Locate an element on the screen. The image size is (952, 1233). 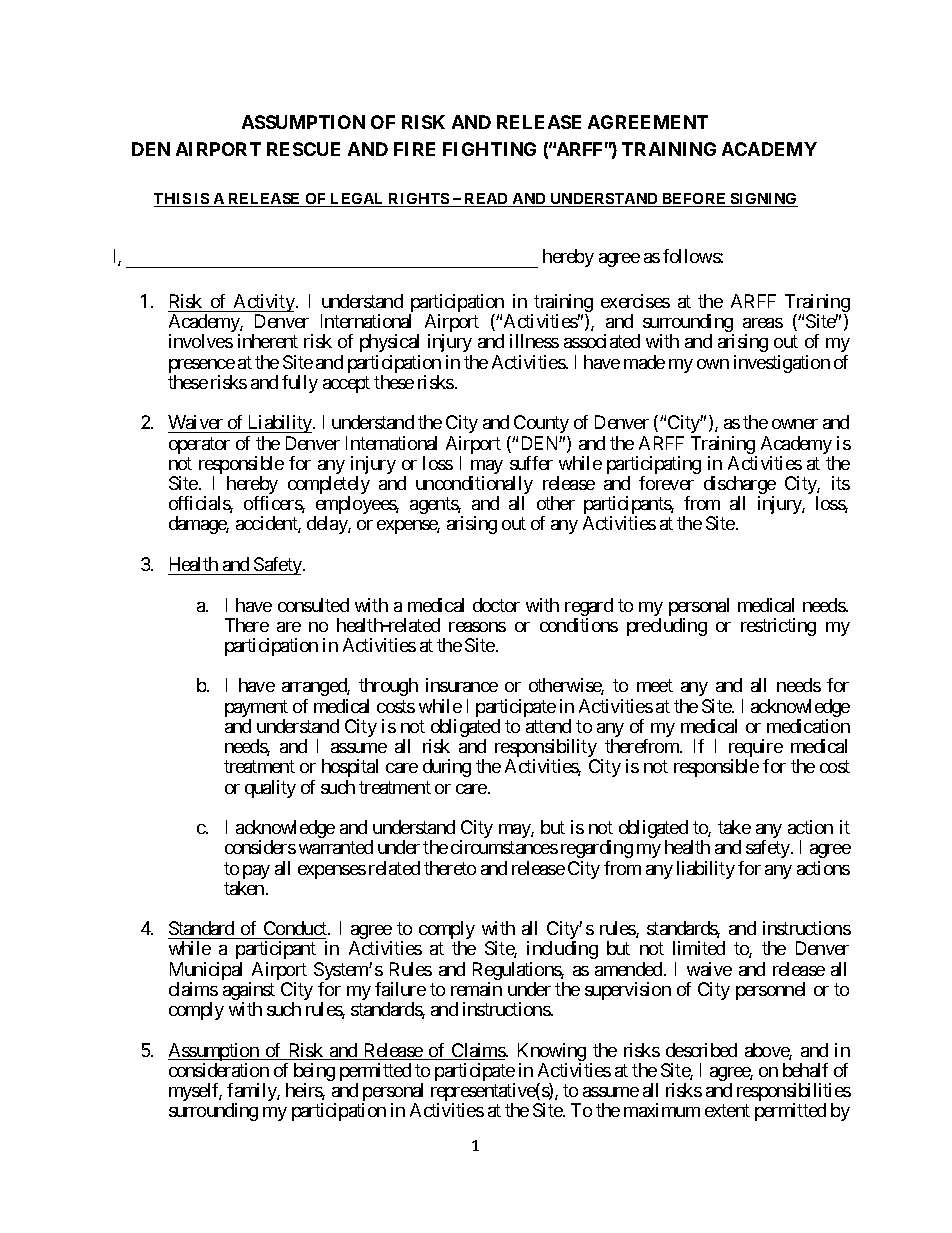
READ is located at coordinates (486, 198).
